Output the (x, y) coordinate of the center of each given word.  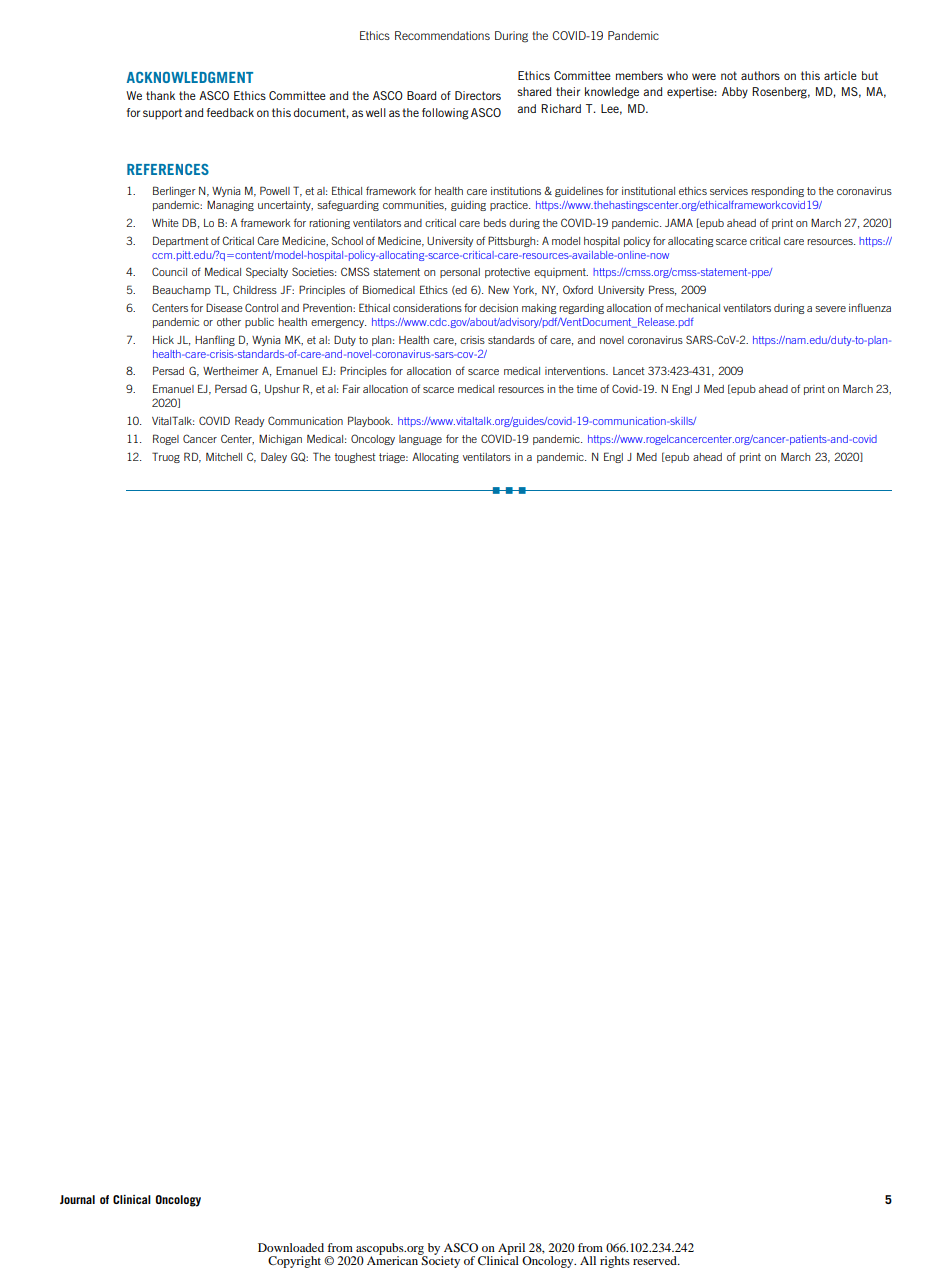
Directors (478, 95)
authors (760, 75)
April (513, 1250)
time (587, 389)
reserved (656, 1260)
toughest (355, 458)
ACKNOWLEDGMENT (190, 77)
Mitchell (224, 457)
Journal (77, 1199)
